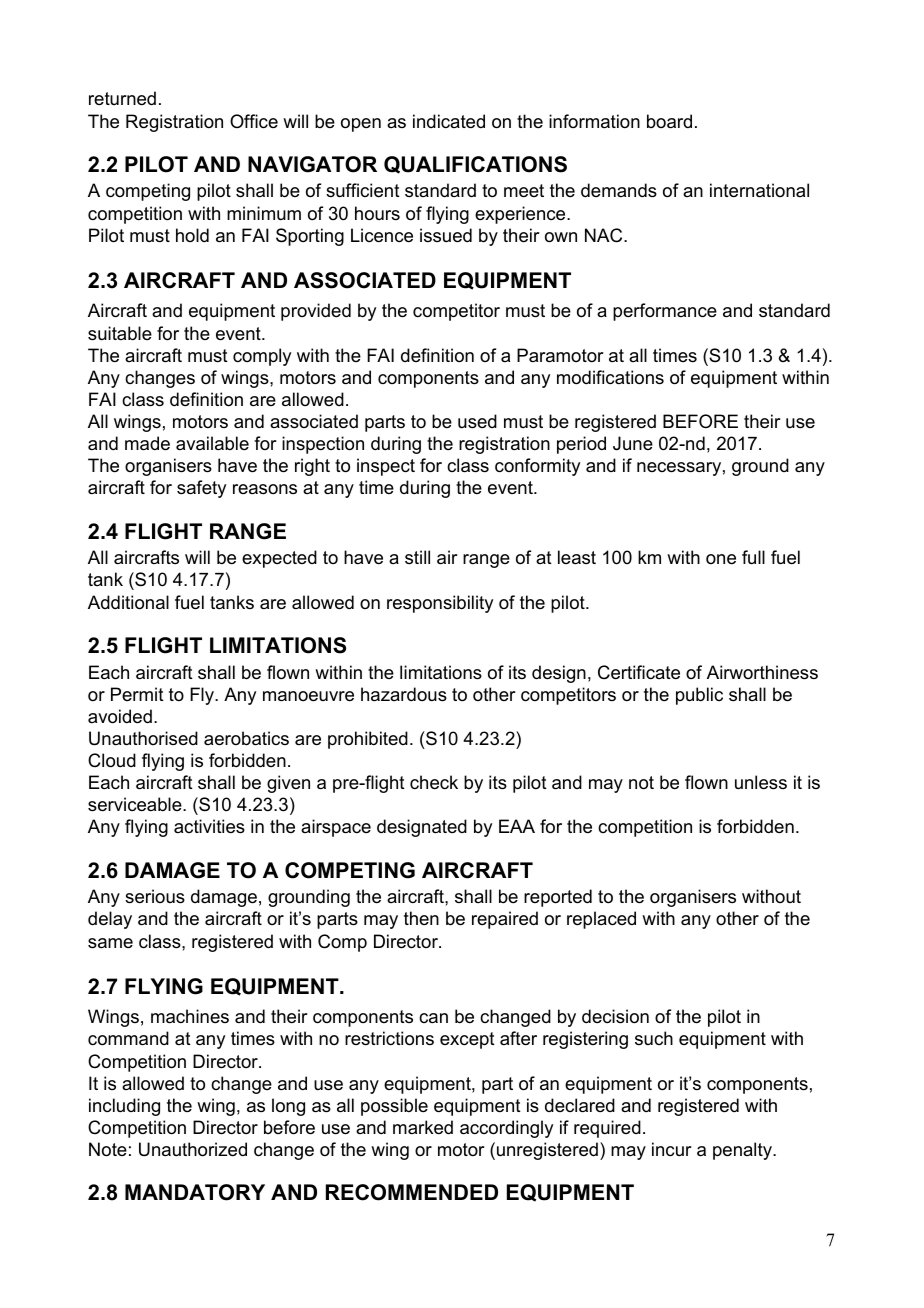 This screenshot has width=924, height=1308. I want to click on Certificate, so click(639, 672).
